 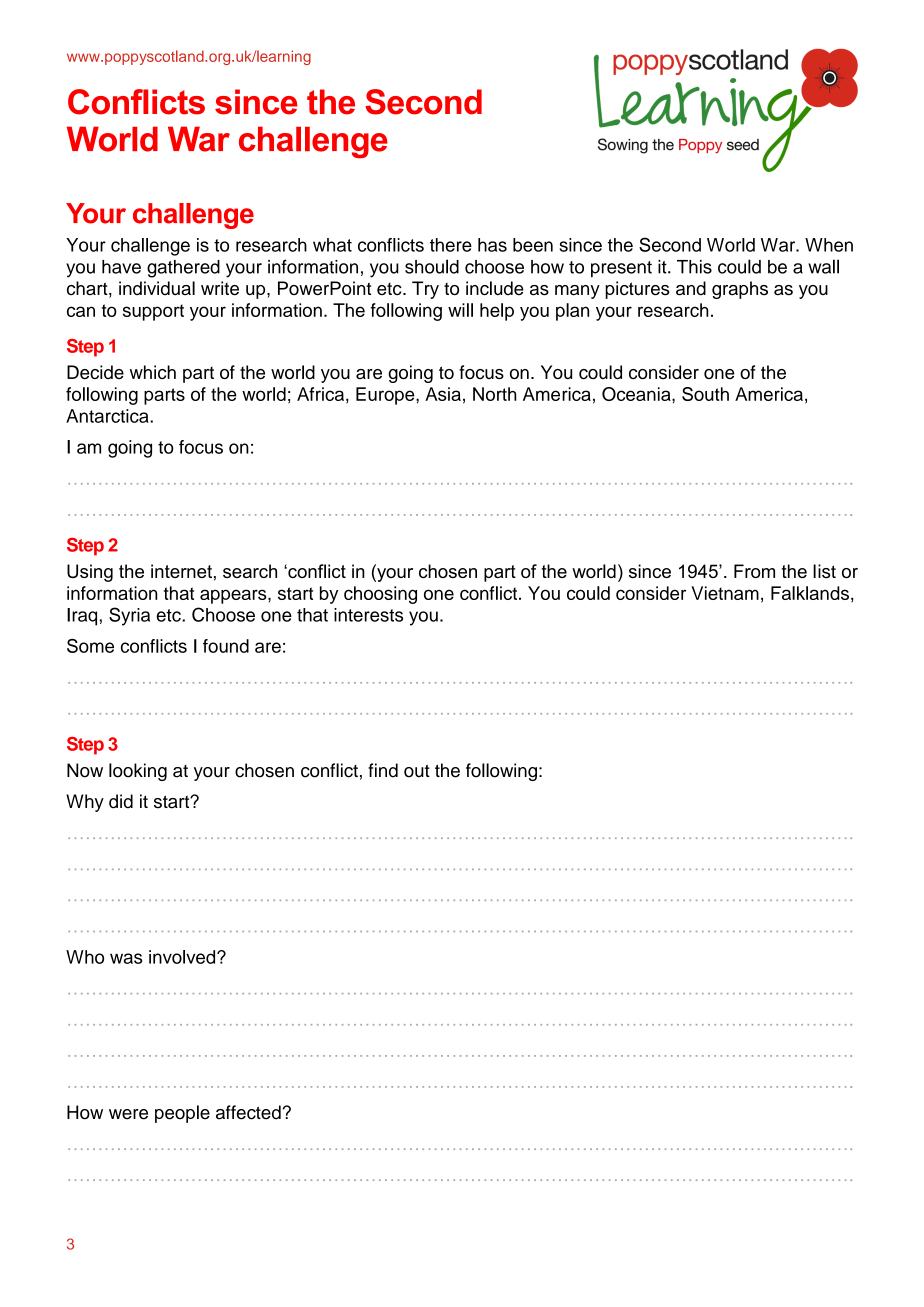 I want to click on individual, so click(x=157, y=288).
